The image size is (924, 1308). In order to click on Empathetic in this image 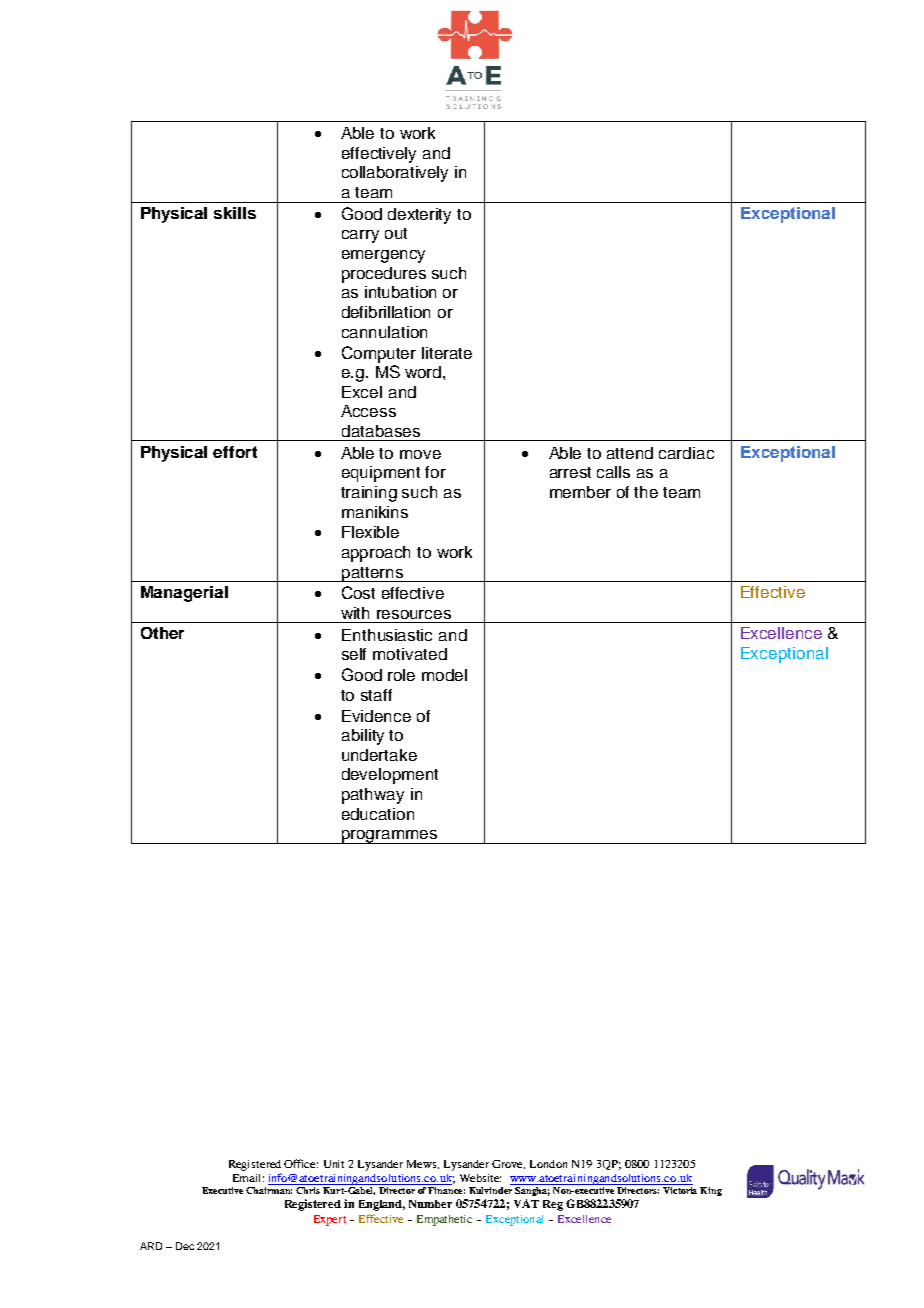, I will do `click(444, 1220)`.
